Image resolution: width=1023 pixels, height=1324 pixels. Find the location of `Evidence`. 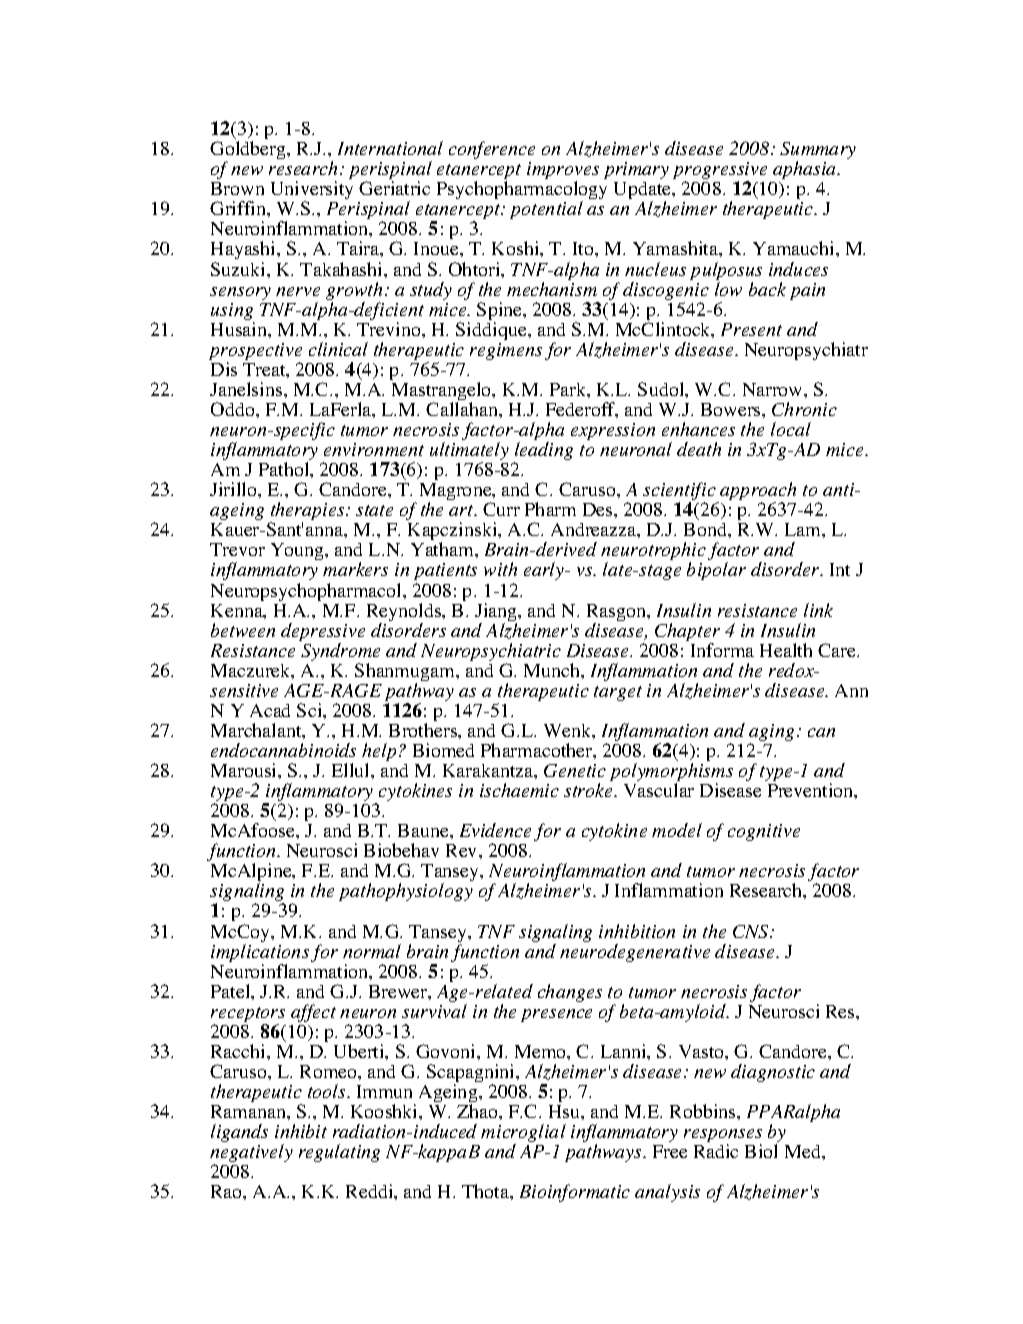

Evidence is located at coordinates (495, 830).
